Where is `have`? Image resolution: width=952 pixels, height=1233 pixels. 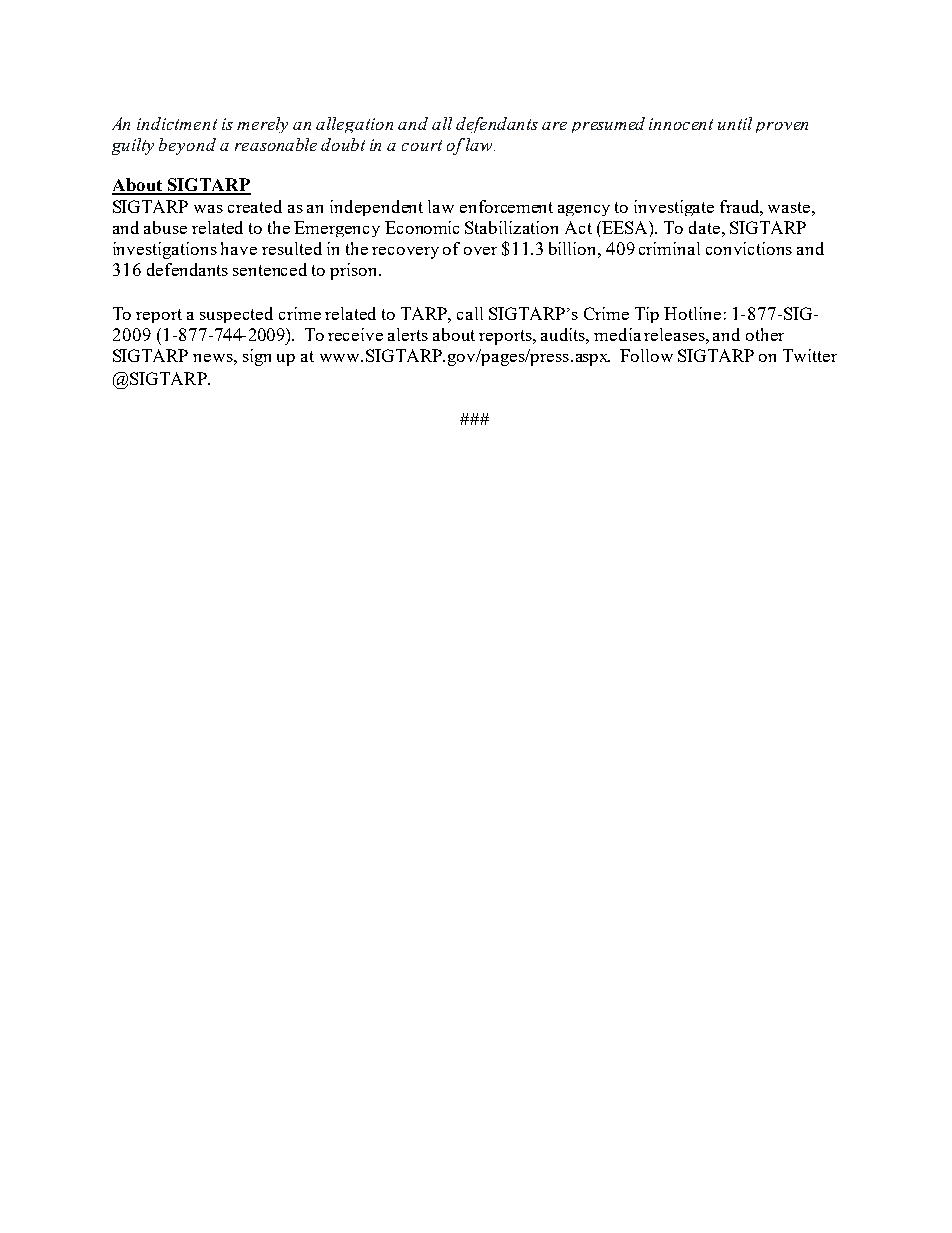 have is located at coordinates (239, 248).
